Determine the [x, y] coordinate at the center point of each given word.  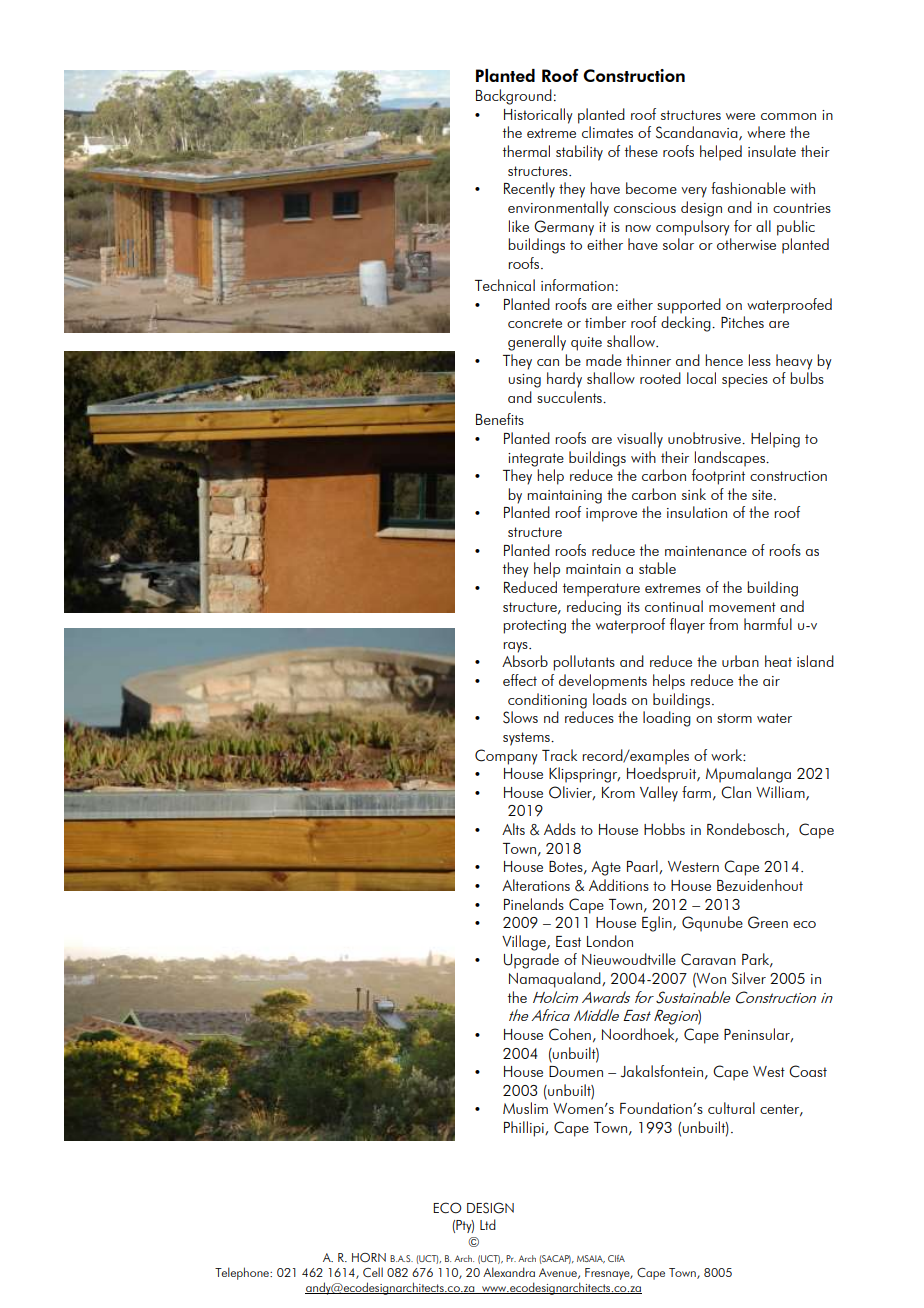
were [740, 116]
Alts [513, 829]
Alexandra [509, 1272]
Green [768, 922]
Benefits [500, 419]
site [763, 495]
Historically [538, 116]
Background [514, 97]
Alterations [536, 885]
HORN [369, 1257]
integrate [536, 460]
